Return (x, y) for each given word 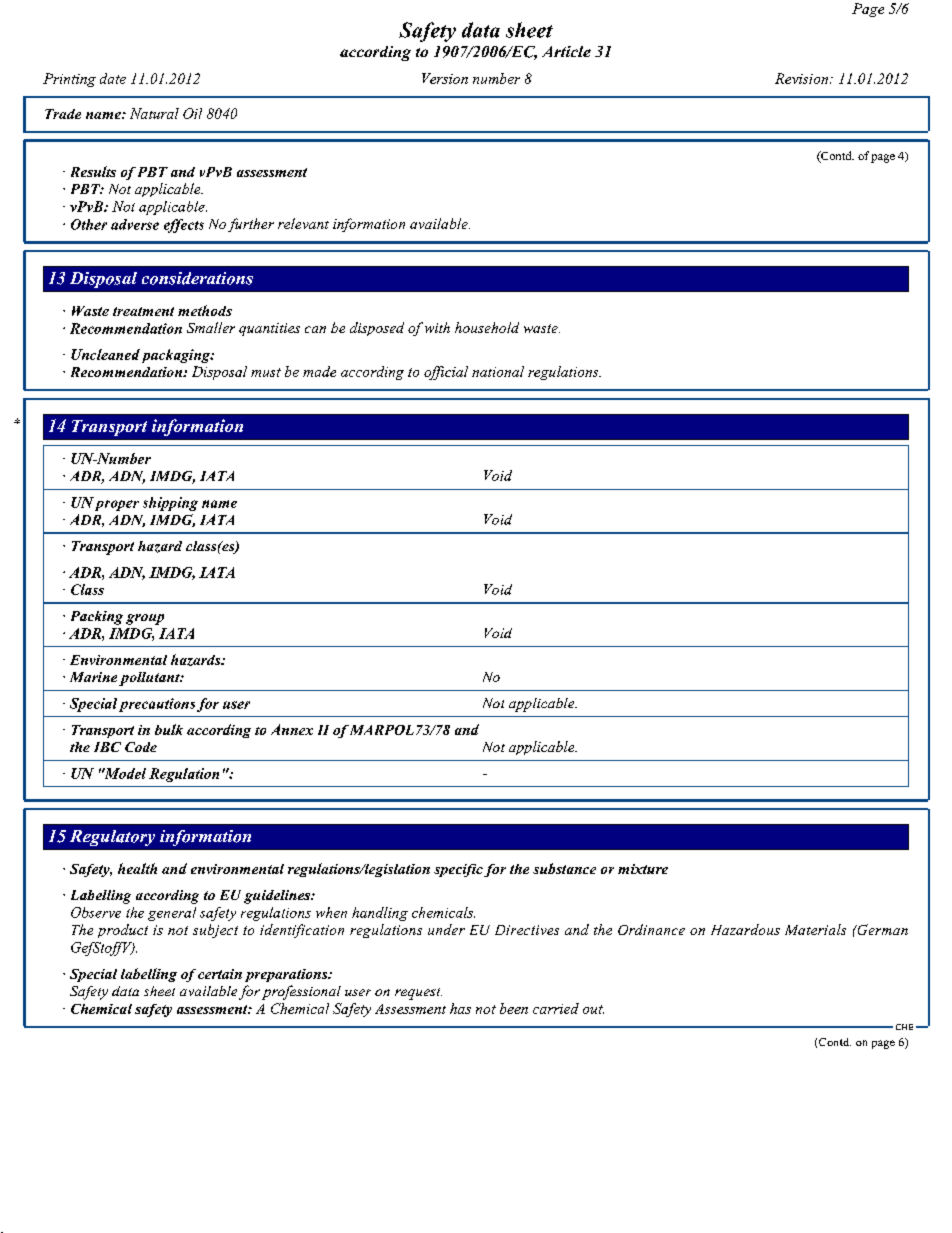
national (498, 371)
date (113, 78)
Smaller (211, 327)
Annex (292, 729)
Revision (803, 78)
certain (220, 974)
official (446, 373)
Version (445, 78)
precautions (157, 705)
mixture (643, 869)
